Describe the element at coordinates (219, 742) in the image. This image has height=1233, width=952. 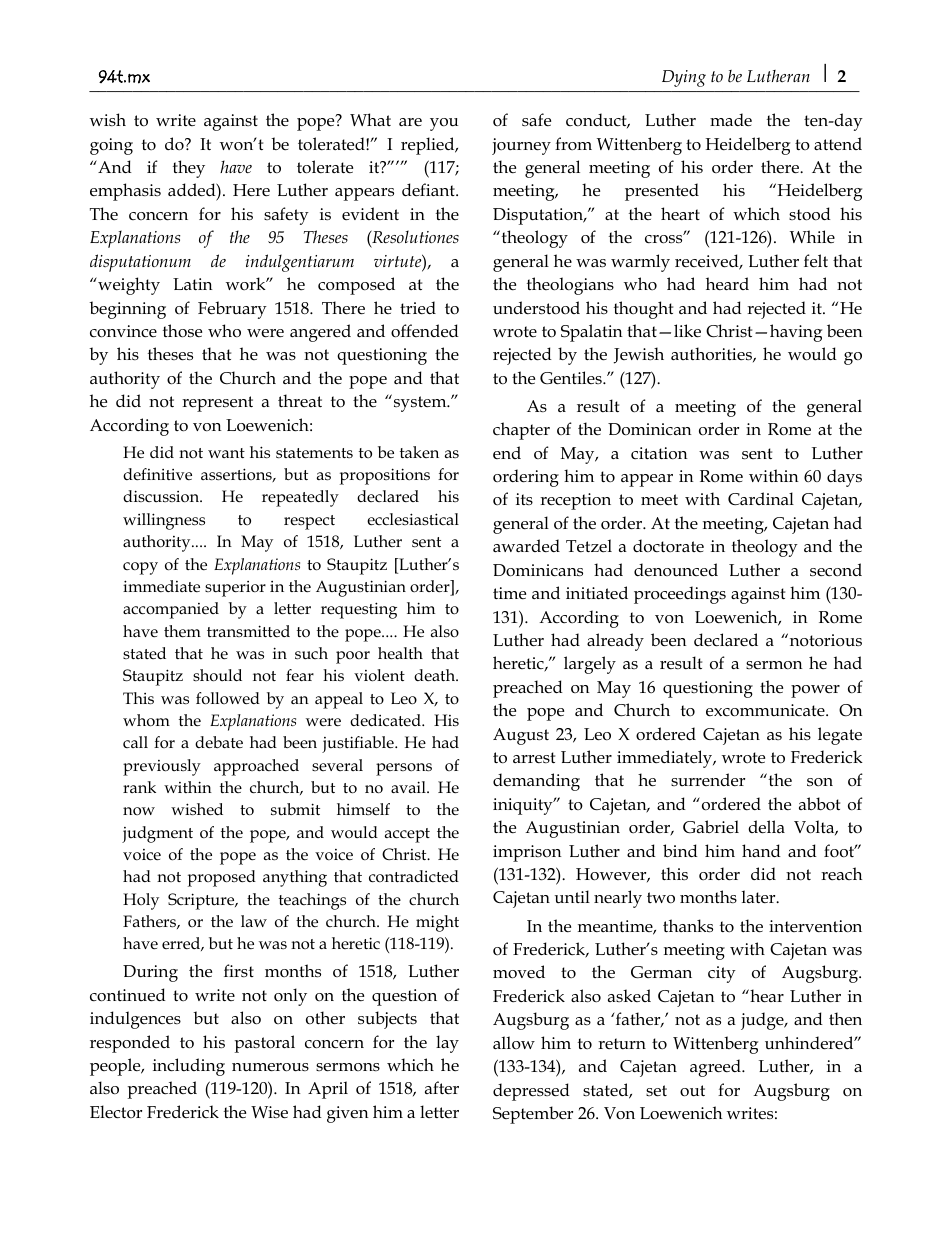
I see `debate` at that location.
